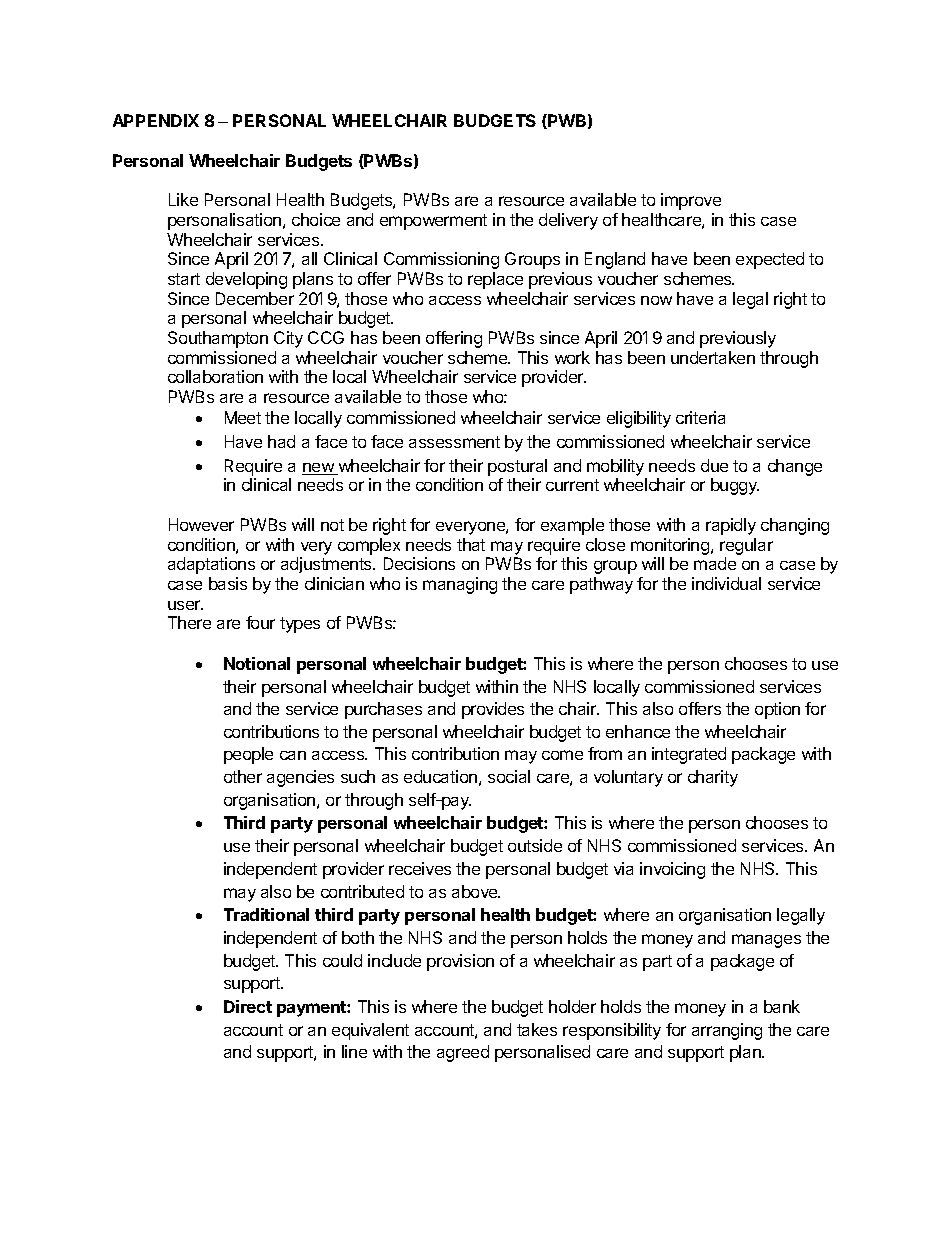 The width and height of the image is (952, 1233). I want to click on arranging, so click(727, 1031).
